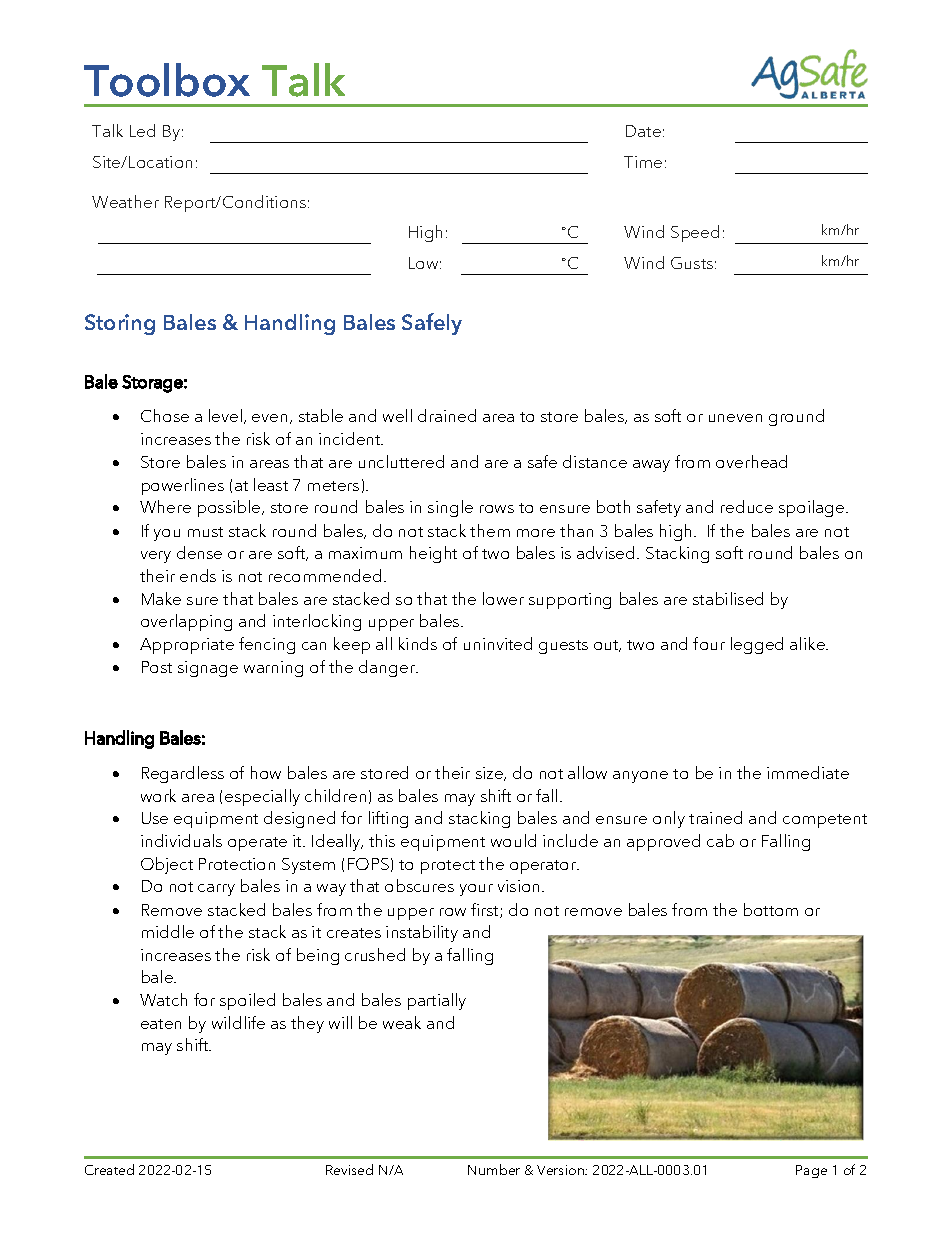  I want to click on Toolbox, so click(167, 80).
